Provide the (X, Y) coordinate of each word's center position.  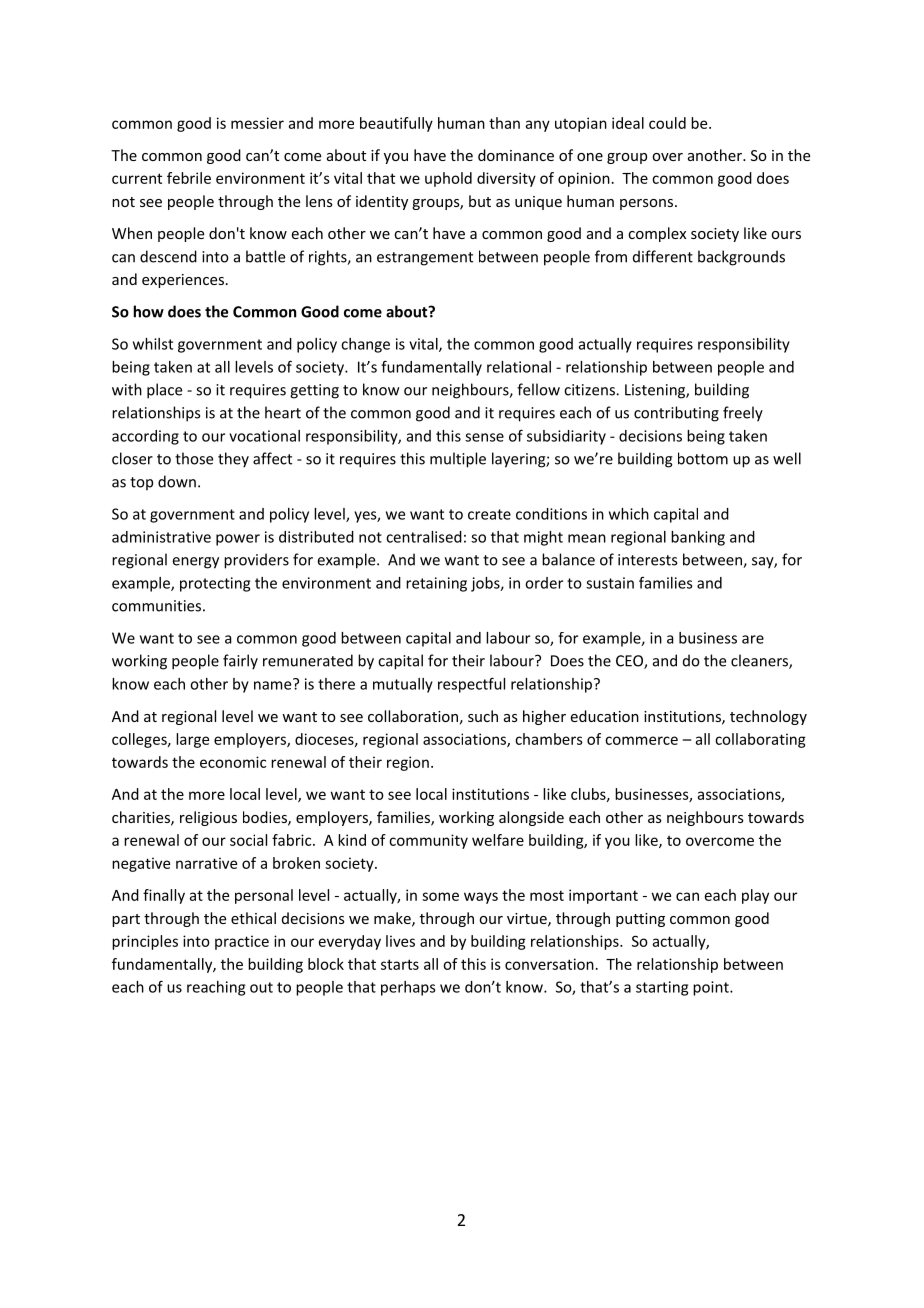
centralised (424, 537)
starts (400, 964)
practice (242, 942)
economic (233, 762)
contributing (676, 414)
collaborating (760, 740)
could (667, 123)
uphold (448, 179)
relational (519, 367)
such (483, 716)
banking (698, 538)
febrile (189, 178)
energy (196, 563)
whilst (153, 344)
